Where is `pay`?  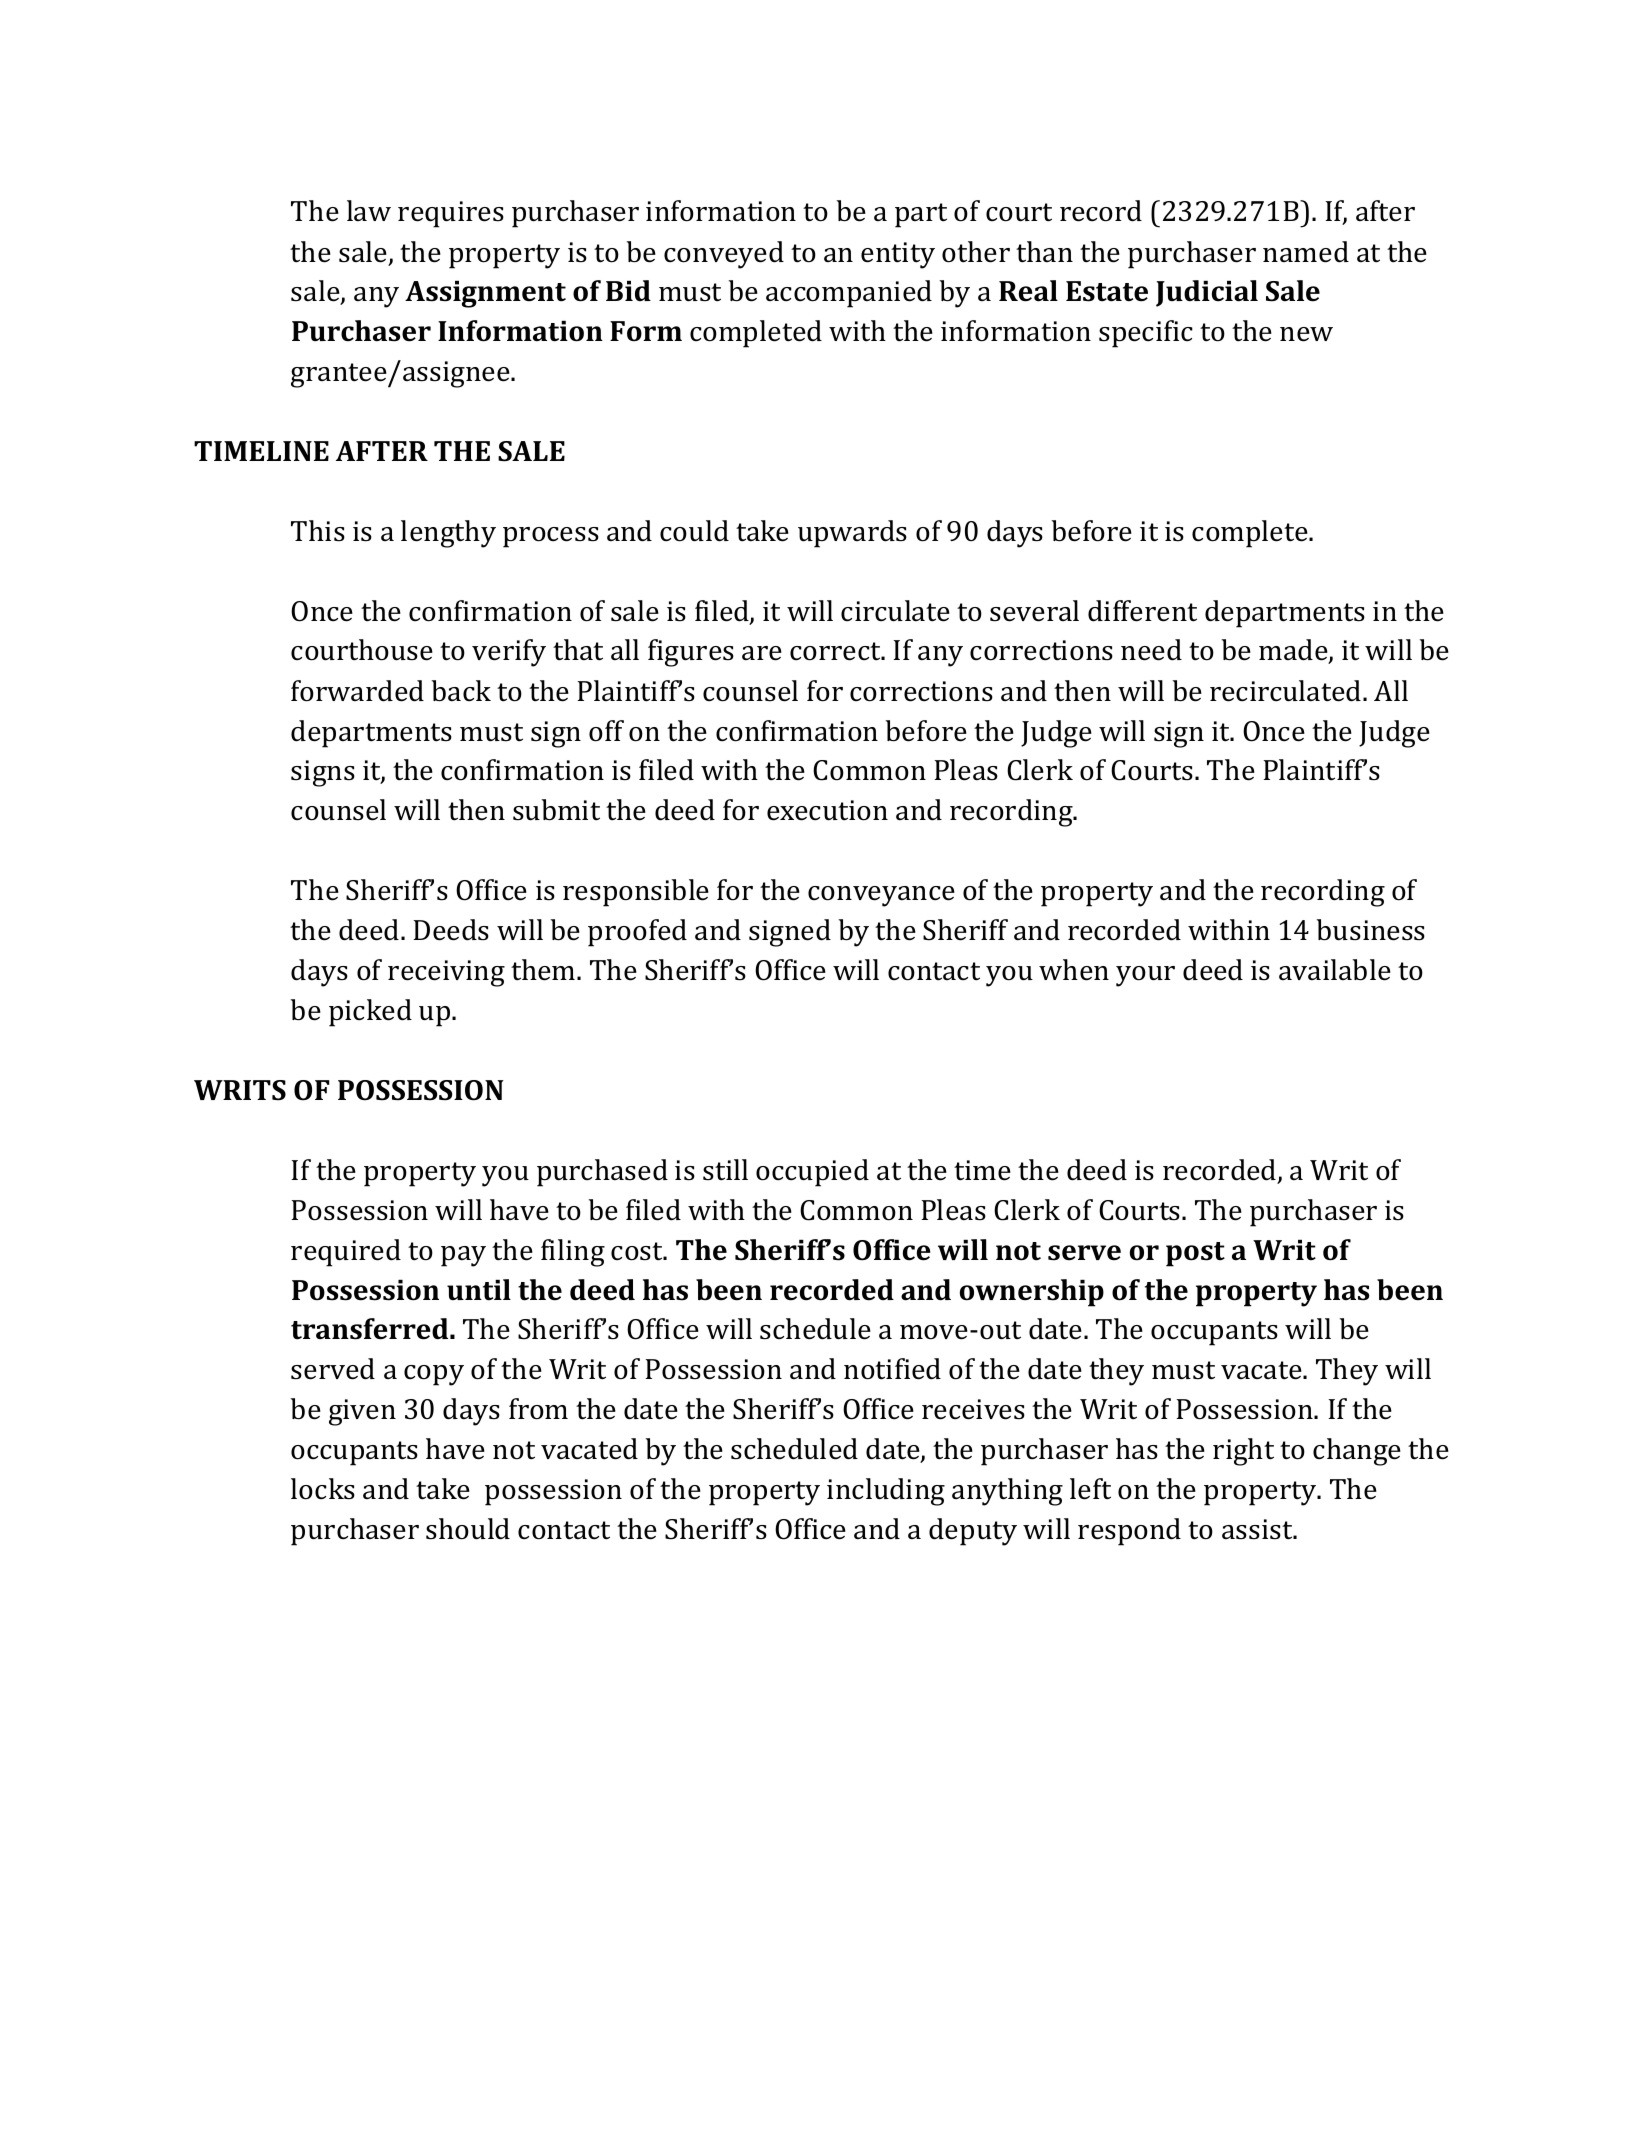 pay is located at coordinates (463, 1256).
